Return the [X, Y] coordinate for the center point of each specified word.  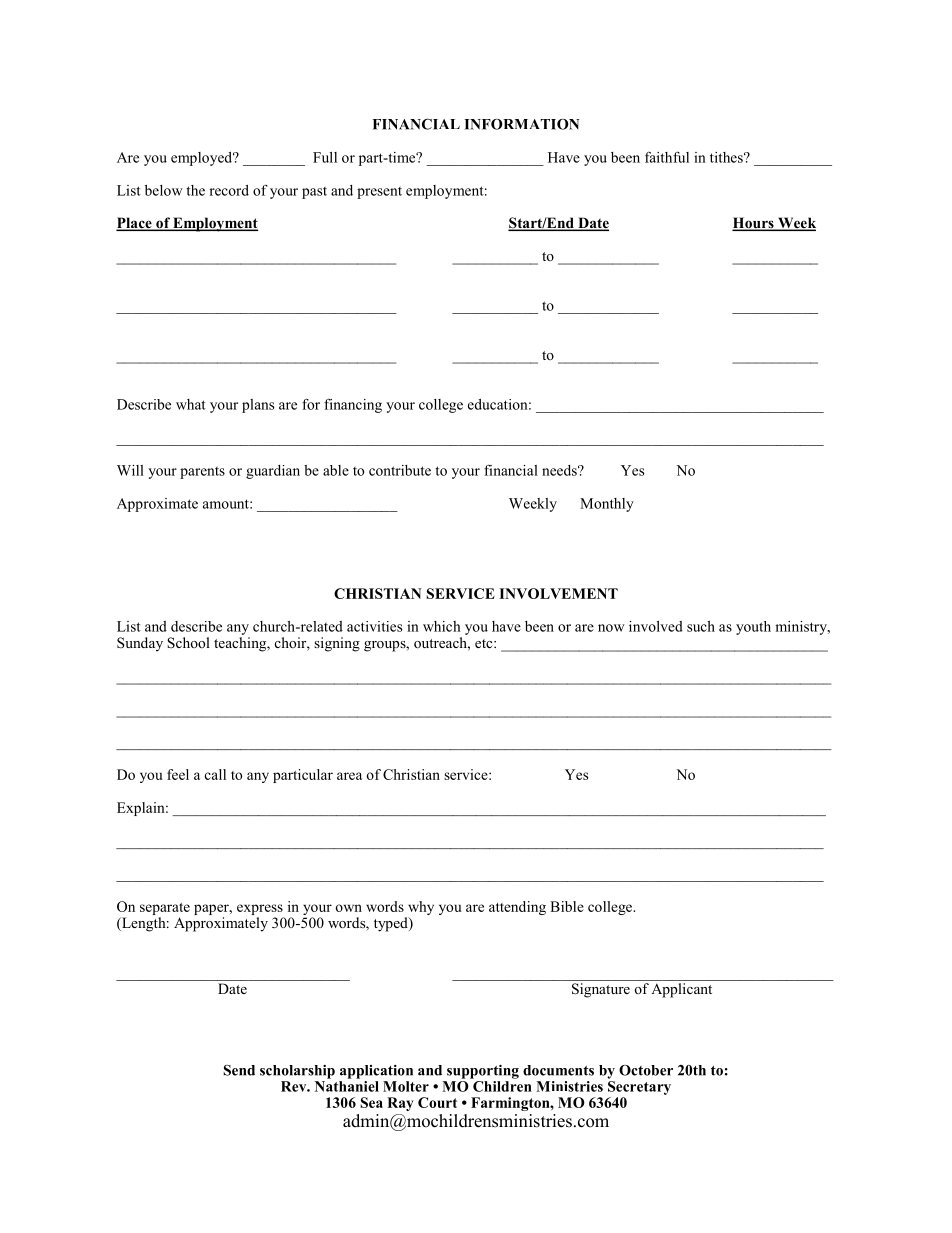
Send [239, 1070]
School [188, 643]
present [379, 193]
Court [437, 1102]
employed [203, 159]
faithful [667, 157]
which [442, 626]
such [701, 626]
